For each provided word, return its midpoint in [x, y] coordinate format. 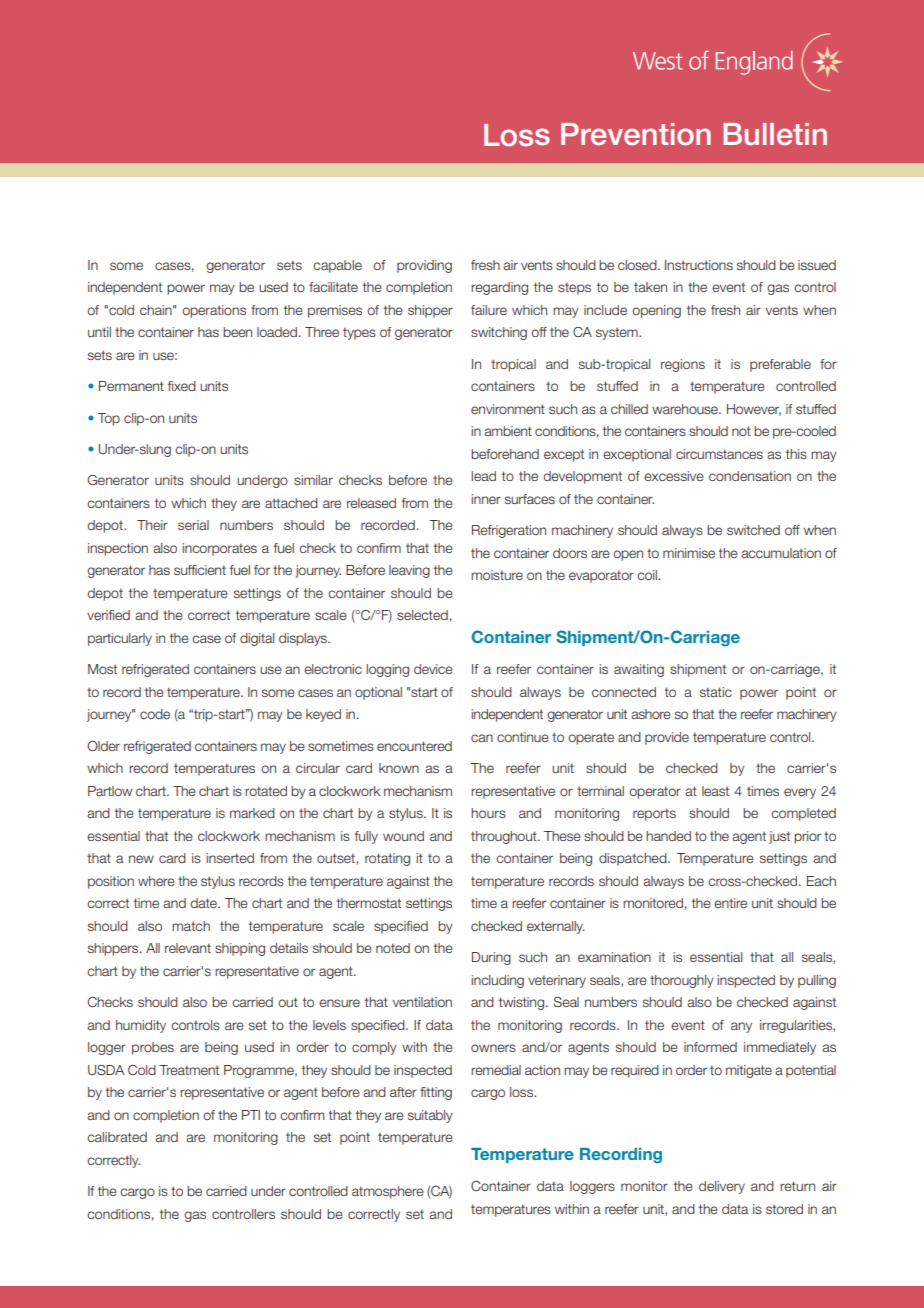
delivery [722, 1187]
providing [424, 266]
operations [214, 311]
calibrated [117, 1137]
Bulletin [775, 134]
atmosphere [388, 1192]
